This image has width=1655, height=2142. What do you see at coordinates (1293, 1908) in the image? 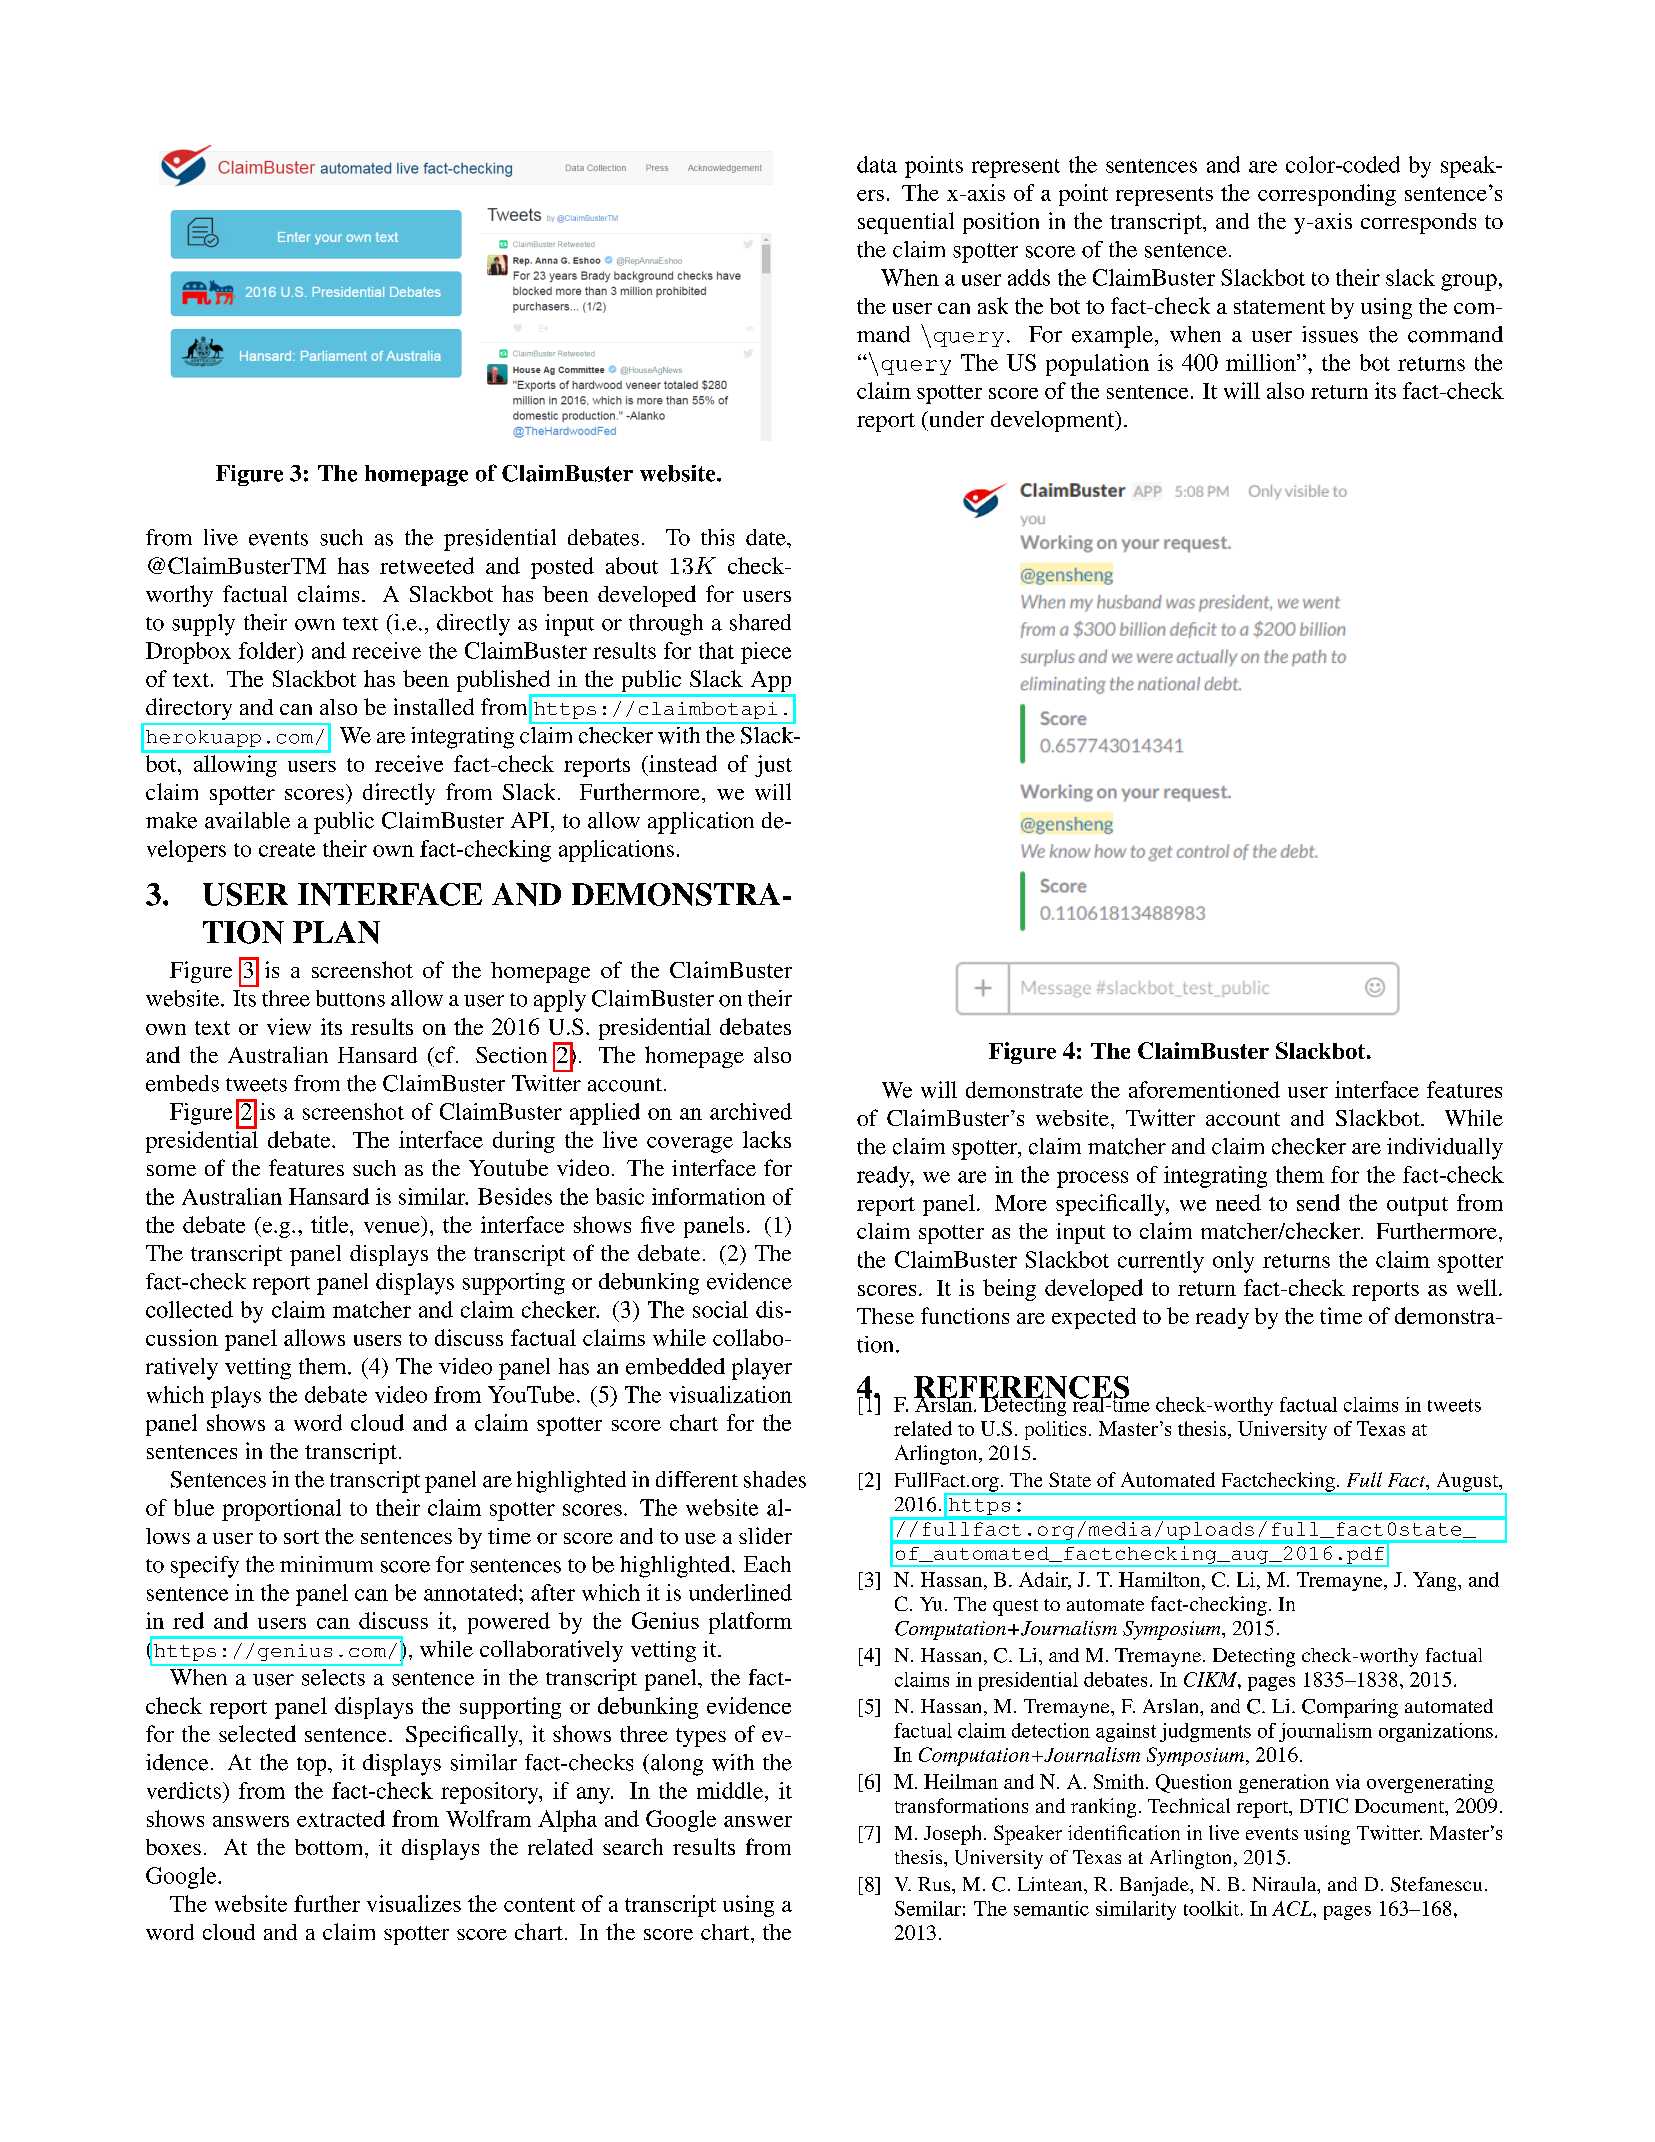
I see `ACL` at bounding box center [1293, 1908].
